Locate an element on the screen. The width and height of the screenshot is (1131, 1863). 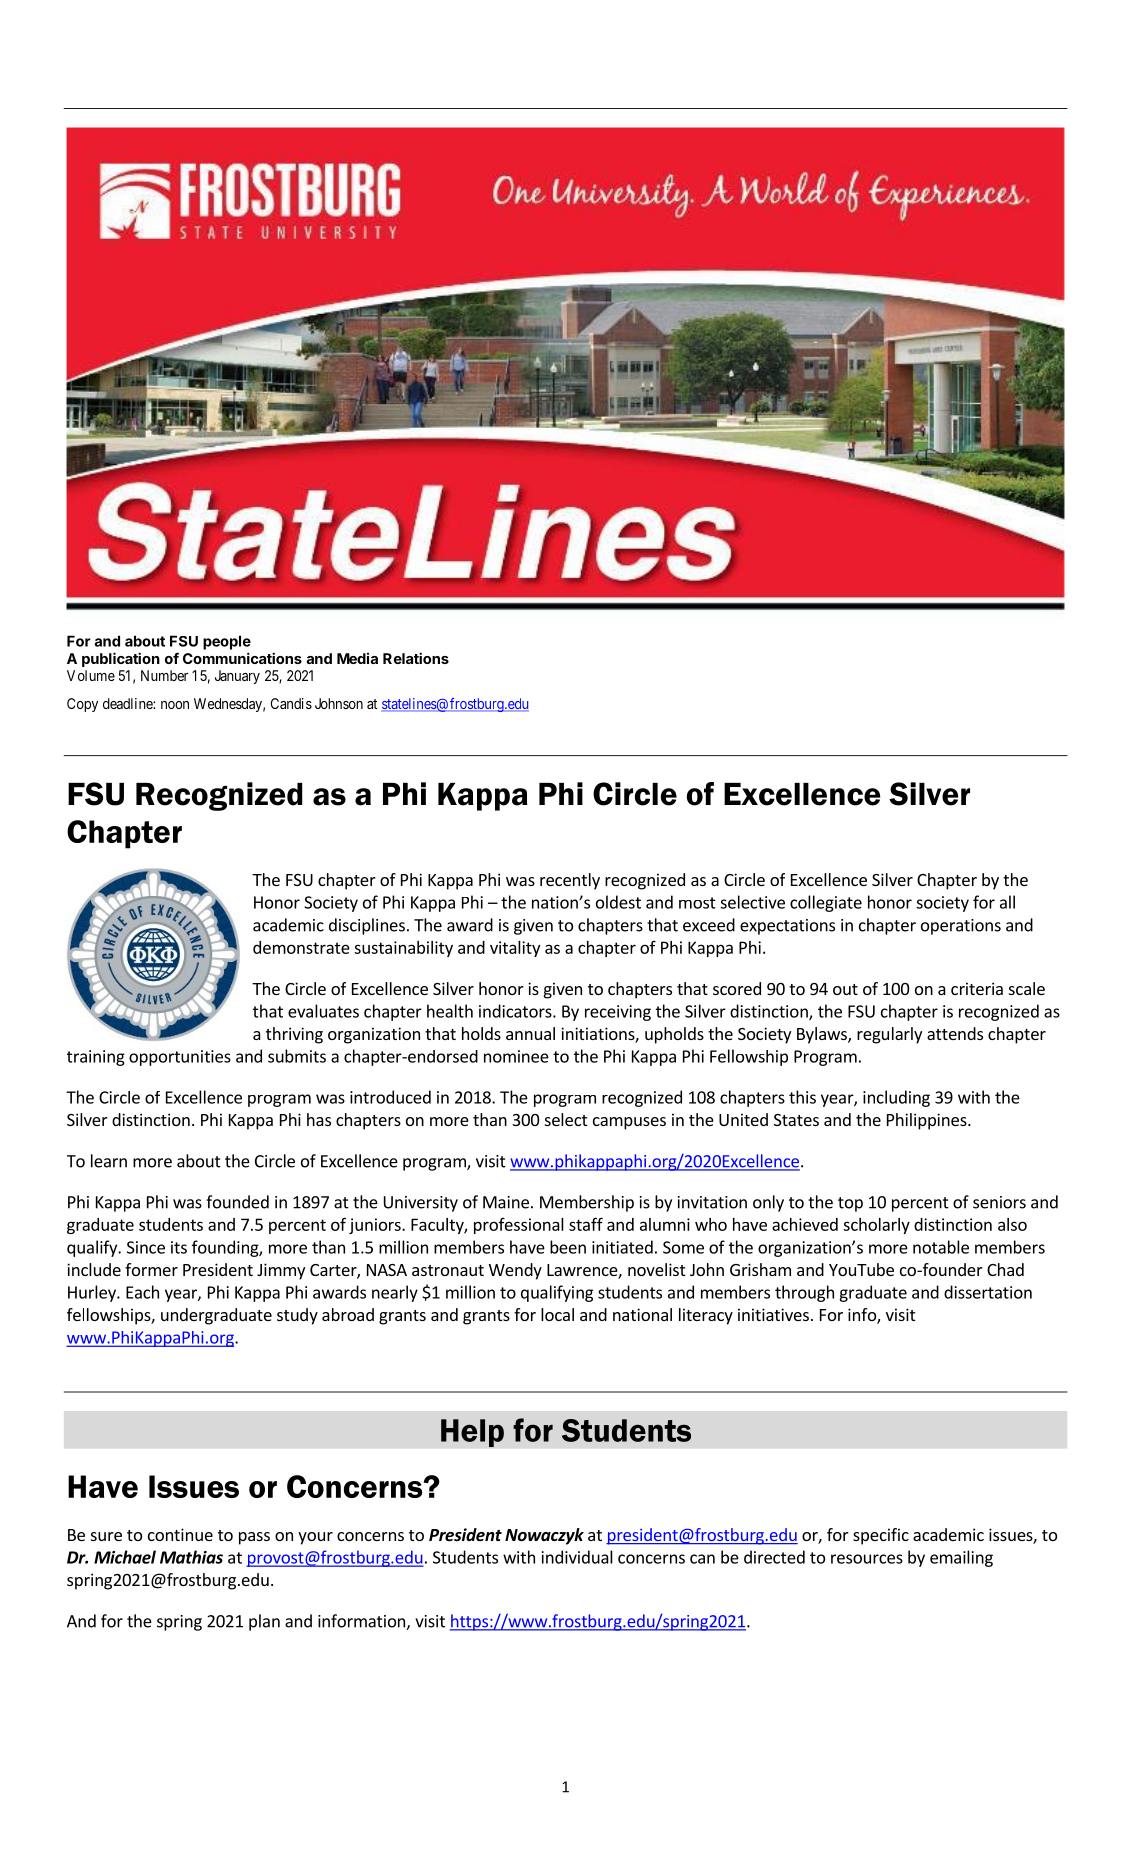
Mathias is located at coordinates (191, 1557).
